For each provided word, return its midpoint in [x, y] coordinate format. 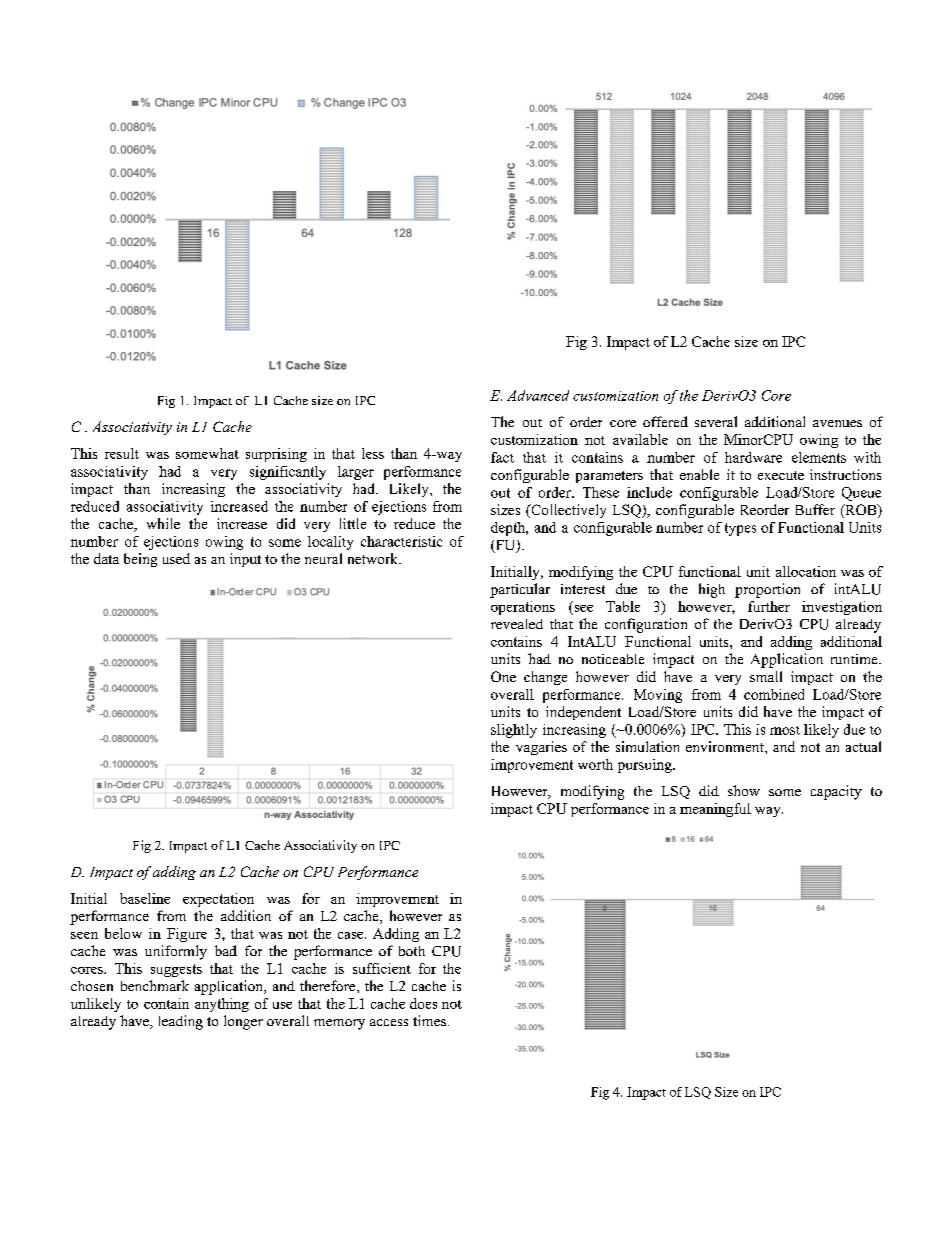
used [176, 558]
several [716, 421]
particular [520, 590]
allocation [806, 571]
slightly [514, 731]
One [503, 676]
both [412, 951]
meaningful [715, 810]
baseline [145, 898]
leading [181, 1022]
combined [774, 694]
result [122, 453]
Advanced [538, 395]
